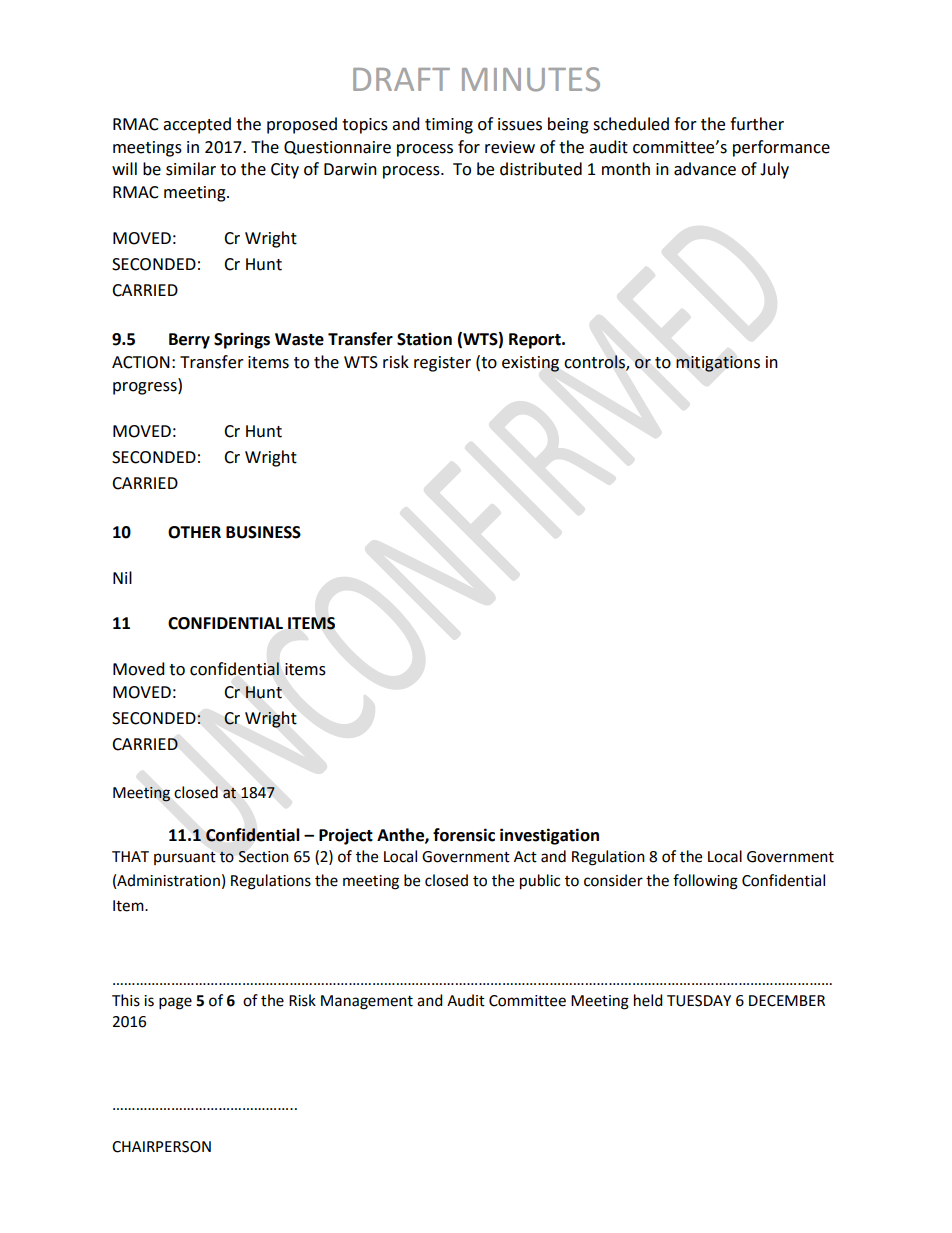 The image size is (952, 1233). What do you see at coordinates (757, 124) in the screenshot?
I see `further` at bounding box center [757, 124].
